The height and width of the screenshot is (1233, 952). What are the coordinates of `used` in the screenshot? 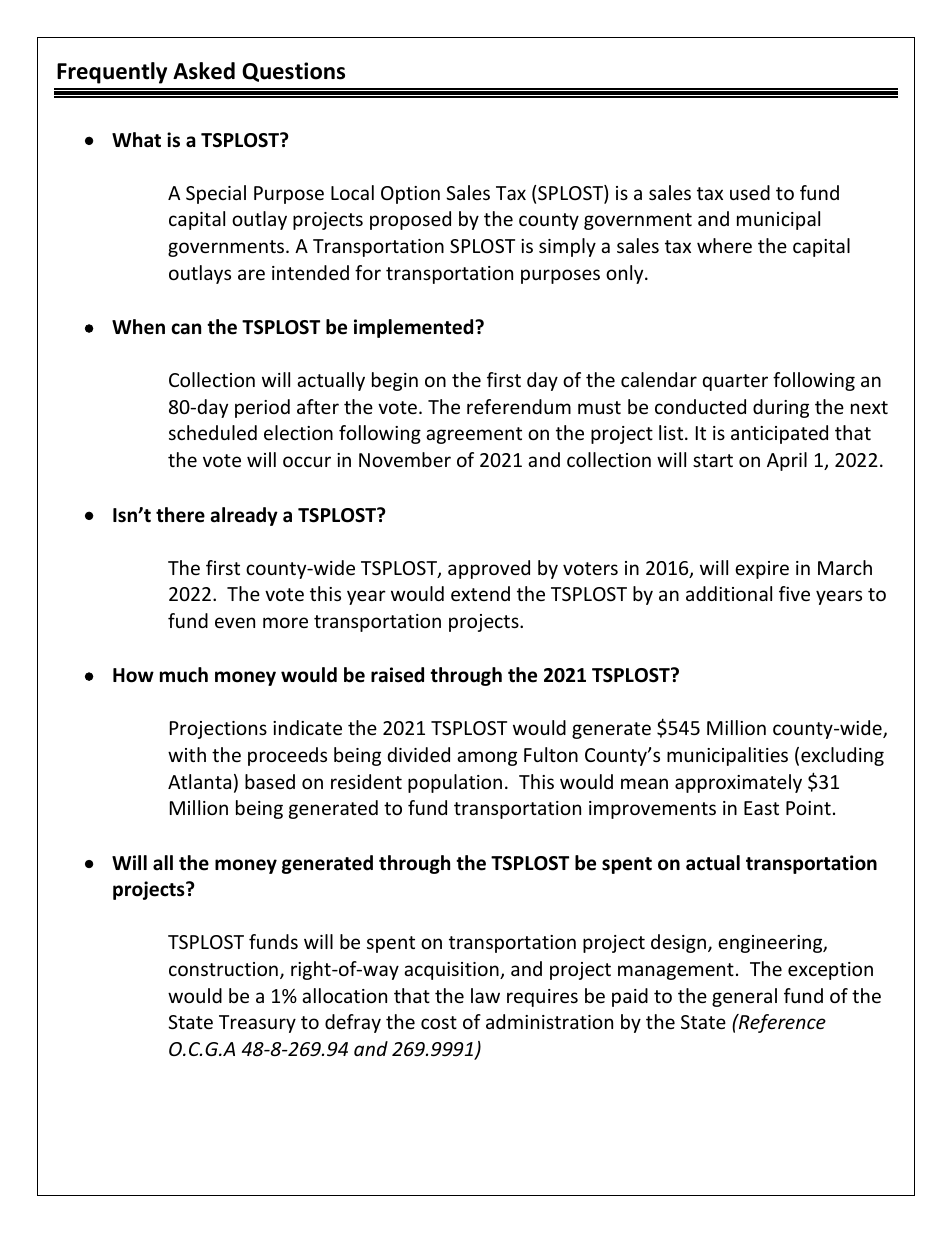 It's located at (750, 192).
